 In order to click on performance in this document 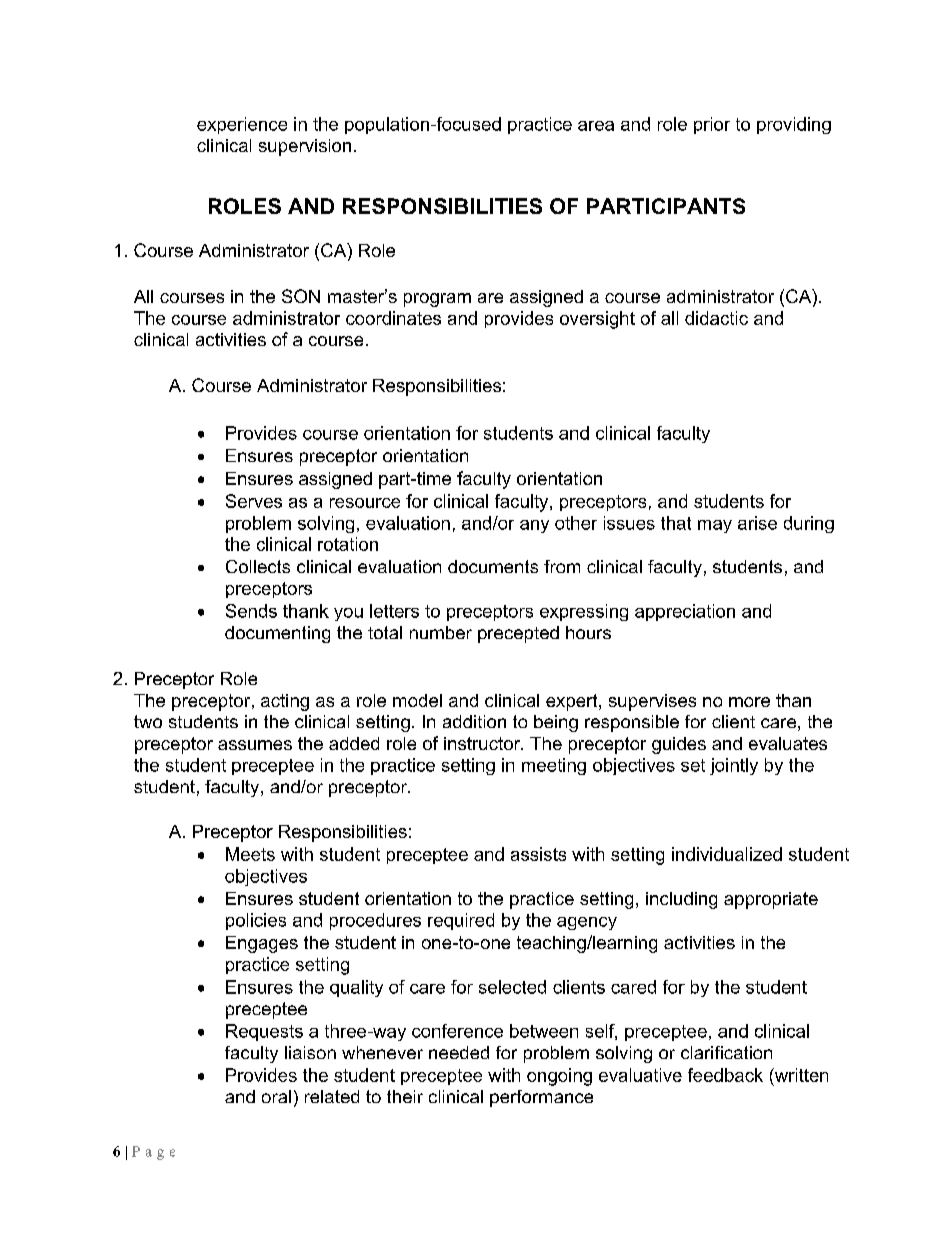, I will do `click(541, 1098)`.
